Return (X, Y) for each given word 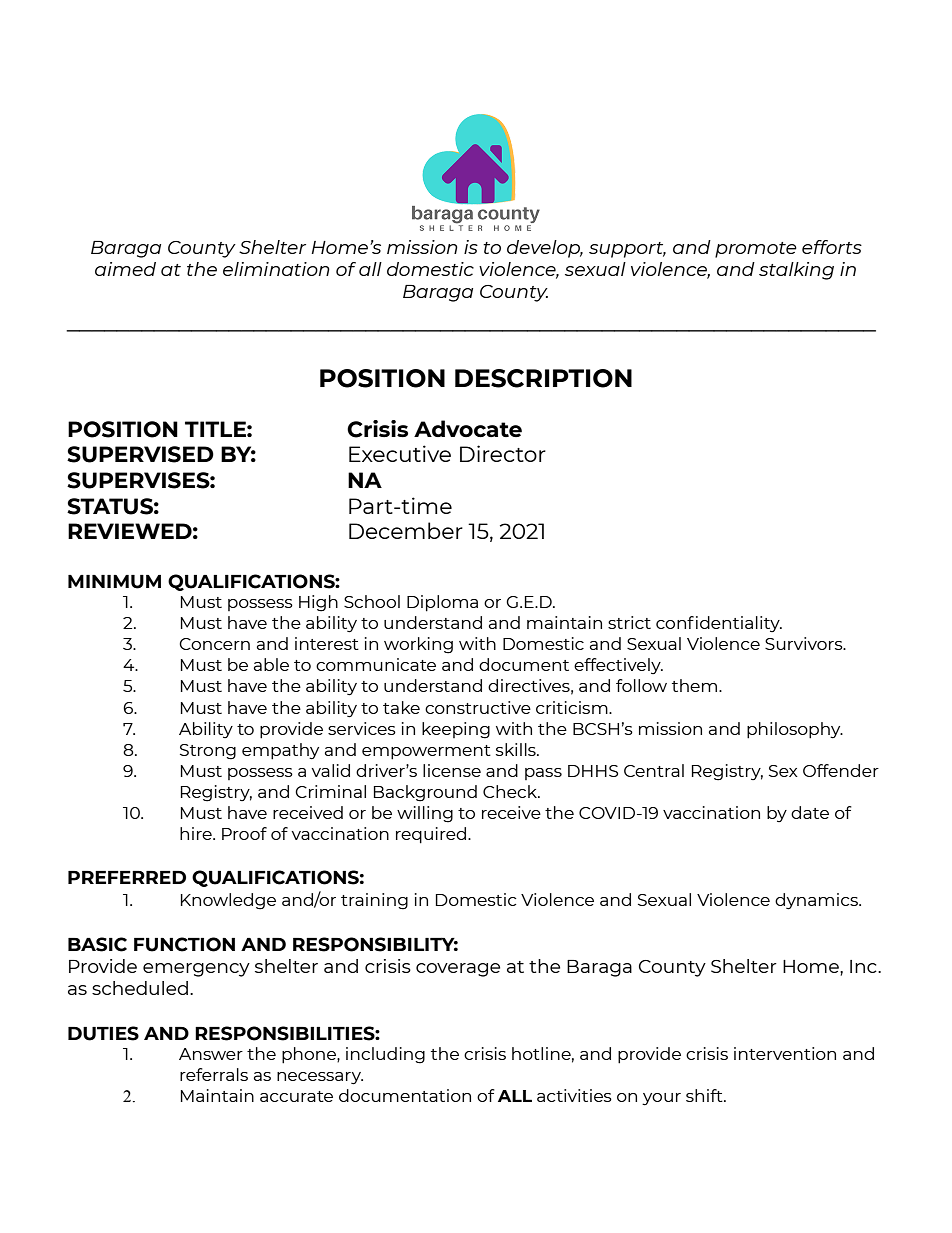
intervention (785, 1053)
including (385, 1055)
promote (756, 250)
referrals (214, 1074)
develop (545, 249)
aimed (125, 269)
